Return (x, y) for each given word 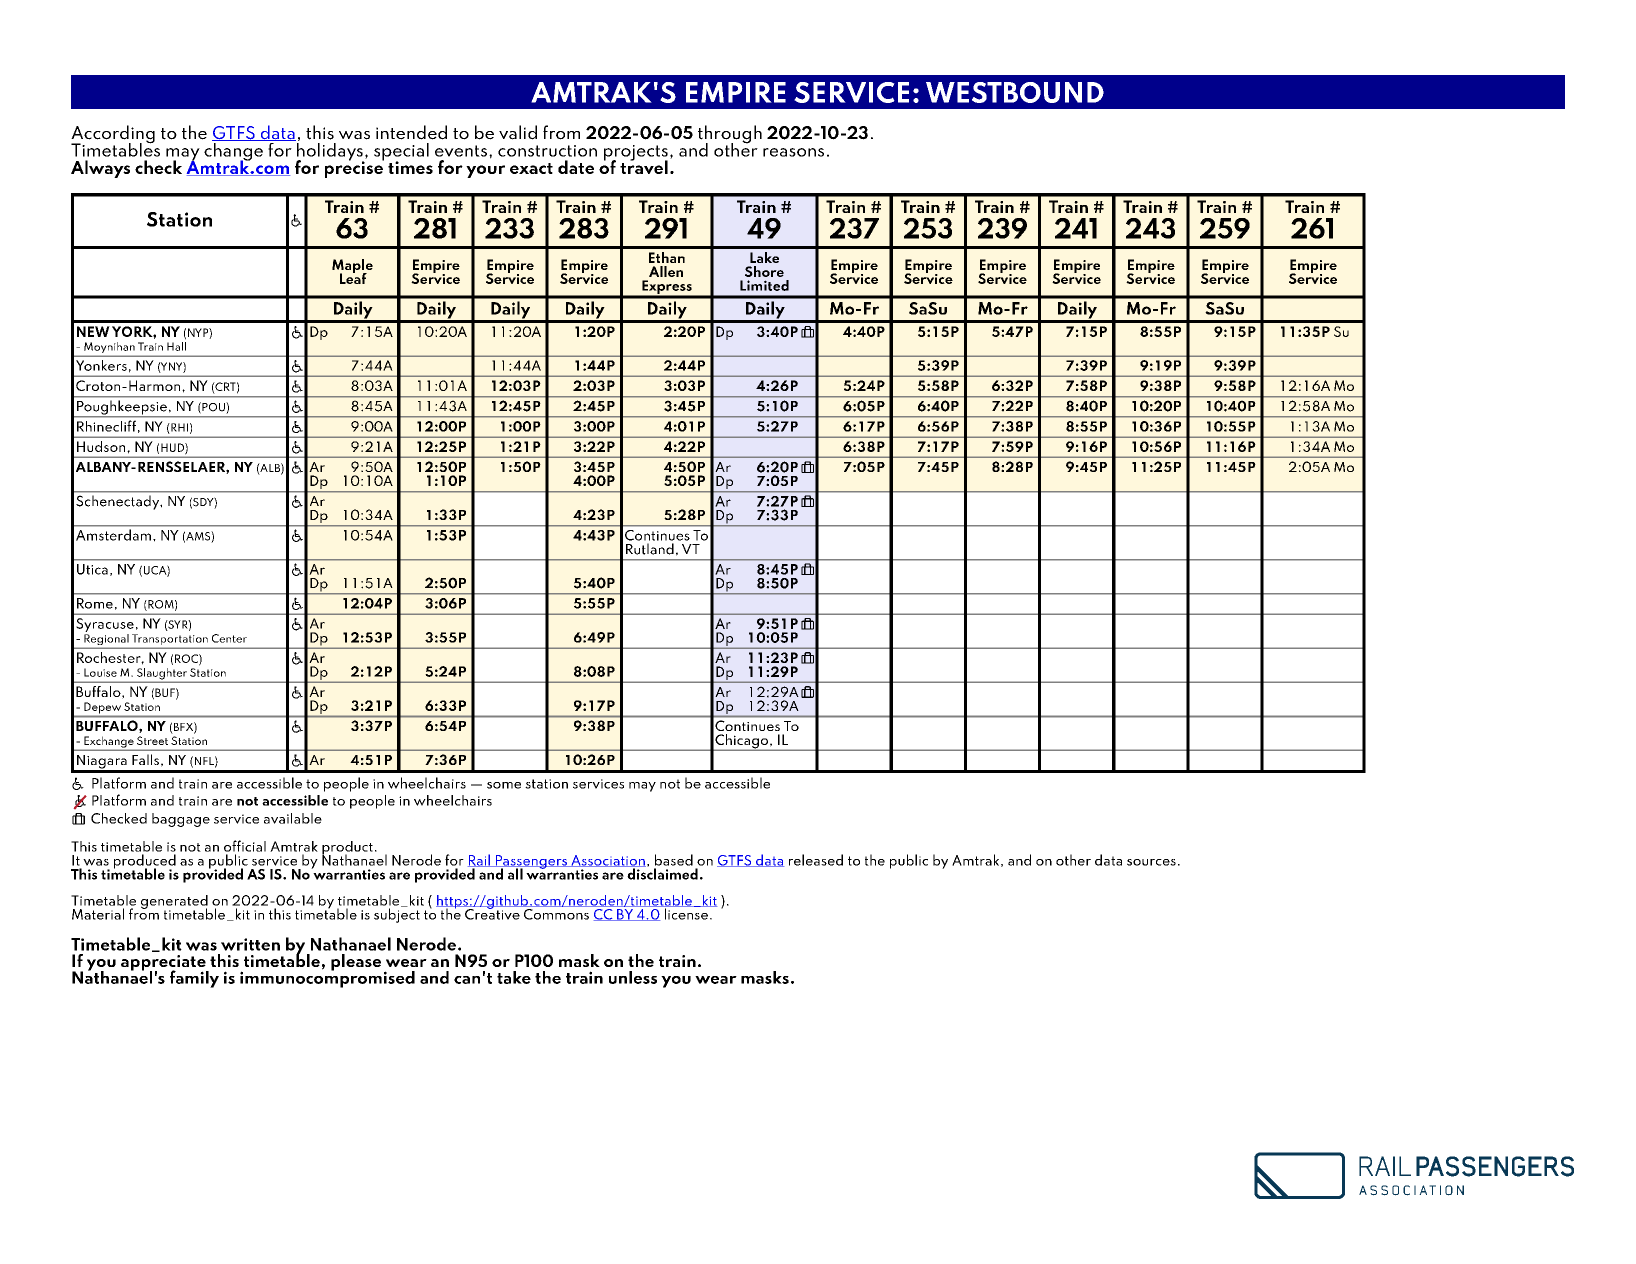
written (250, 944)
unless (633, 977)
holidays (330, 151)
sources (1151, 862)
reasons (793, 152)
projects (636, 154)
